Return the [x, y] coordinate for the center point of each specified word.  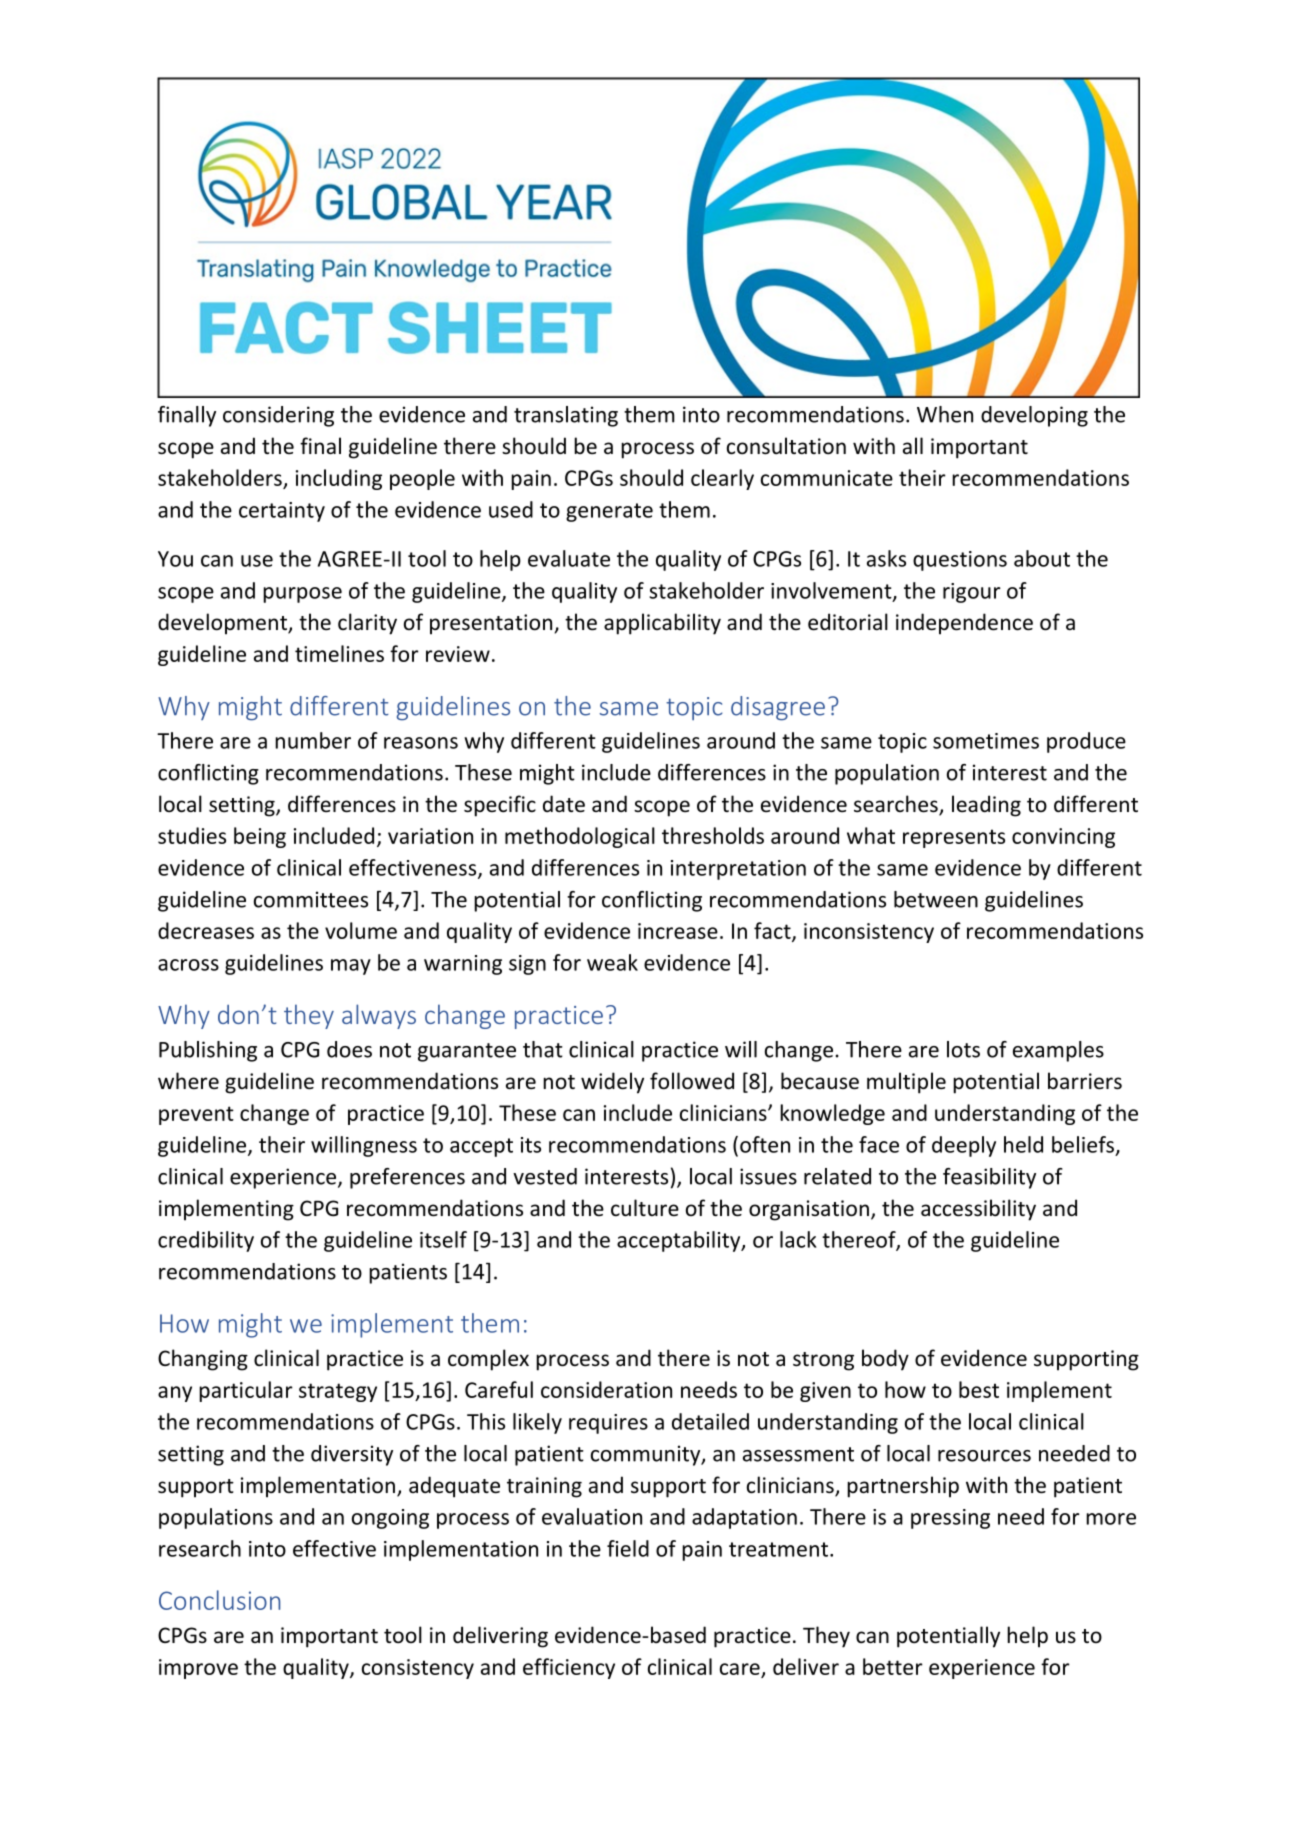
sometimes [986, 741]
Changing [203, 1360]
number [313, 740]
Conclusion [219, 1600]
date [564, 804]
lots [963, 1049]
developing [1034, 416]
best [979, 1389]
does [349, 1049]
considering [278, 416]
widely [612, 1083]
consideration [606, 1389]
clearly [722, 479]
